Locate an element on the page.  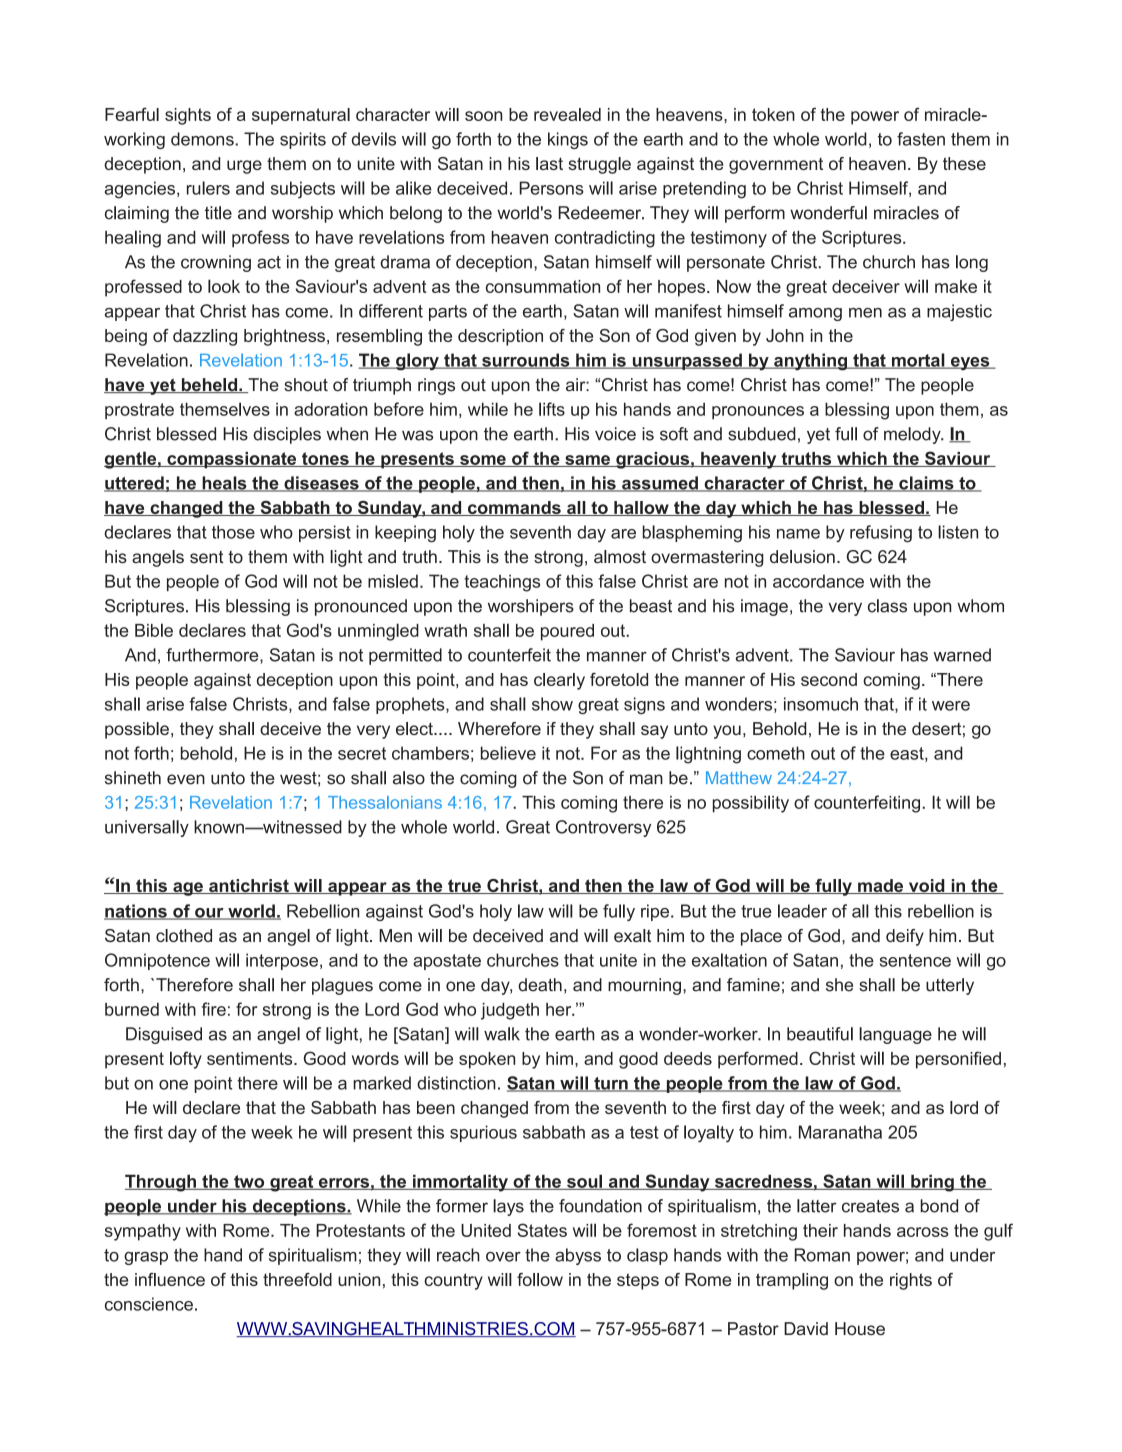
ripe is located at coordinates (655, 912).
